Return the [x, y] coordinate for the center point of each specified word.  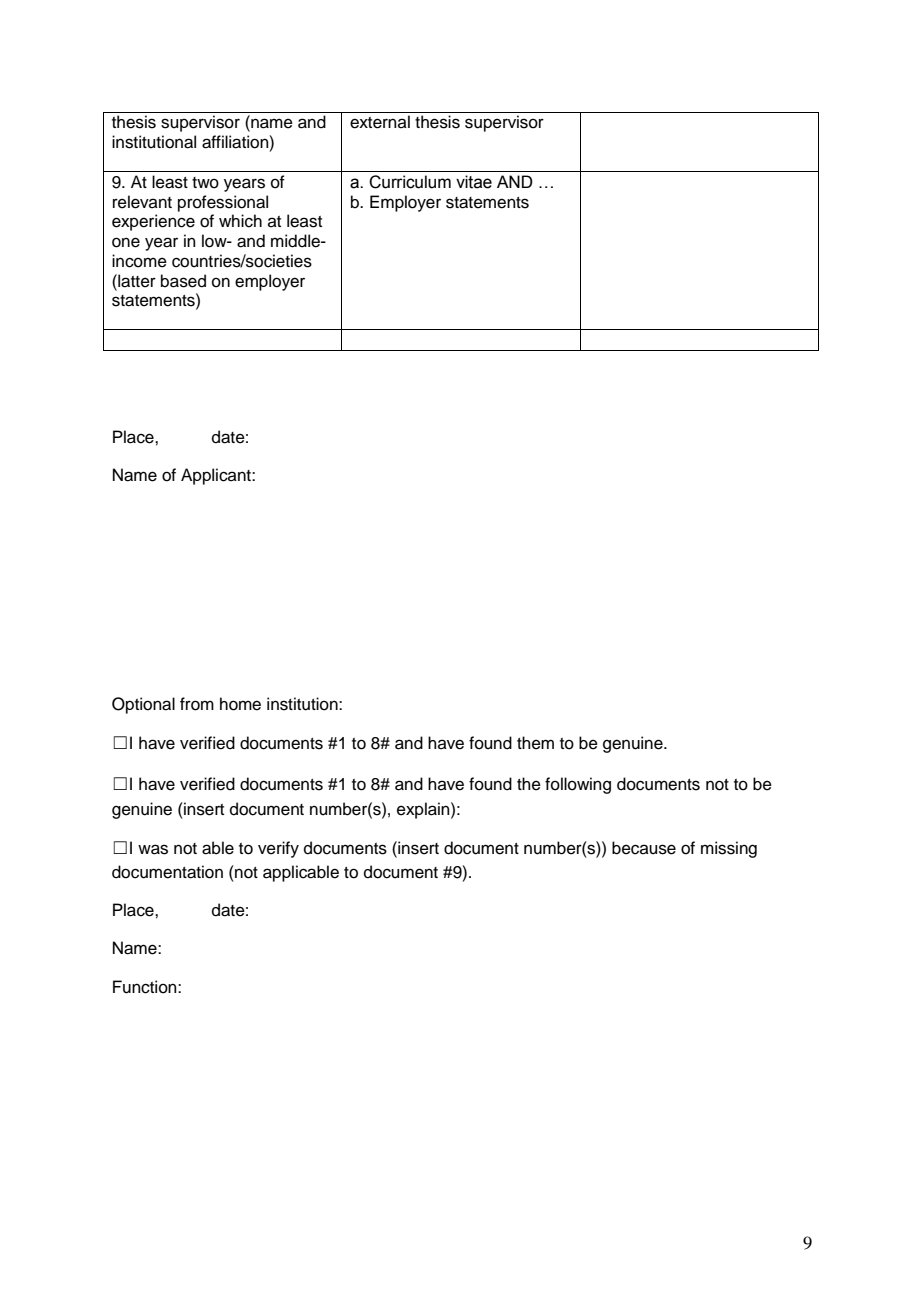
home [240, 704]
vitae [474, 182]
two [205, 183]
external [380, 122]
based [183, 281]
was [153, 849]
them [535, 743]
